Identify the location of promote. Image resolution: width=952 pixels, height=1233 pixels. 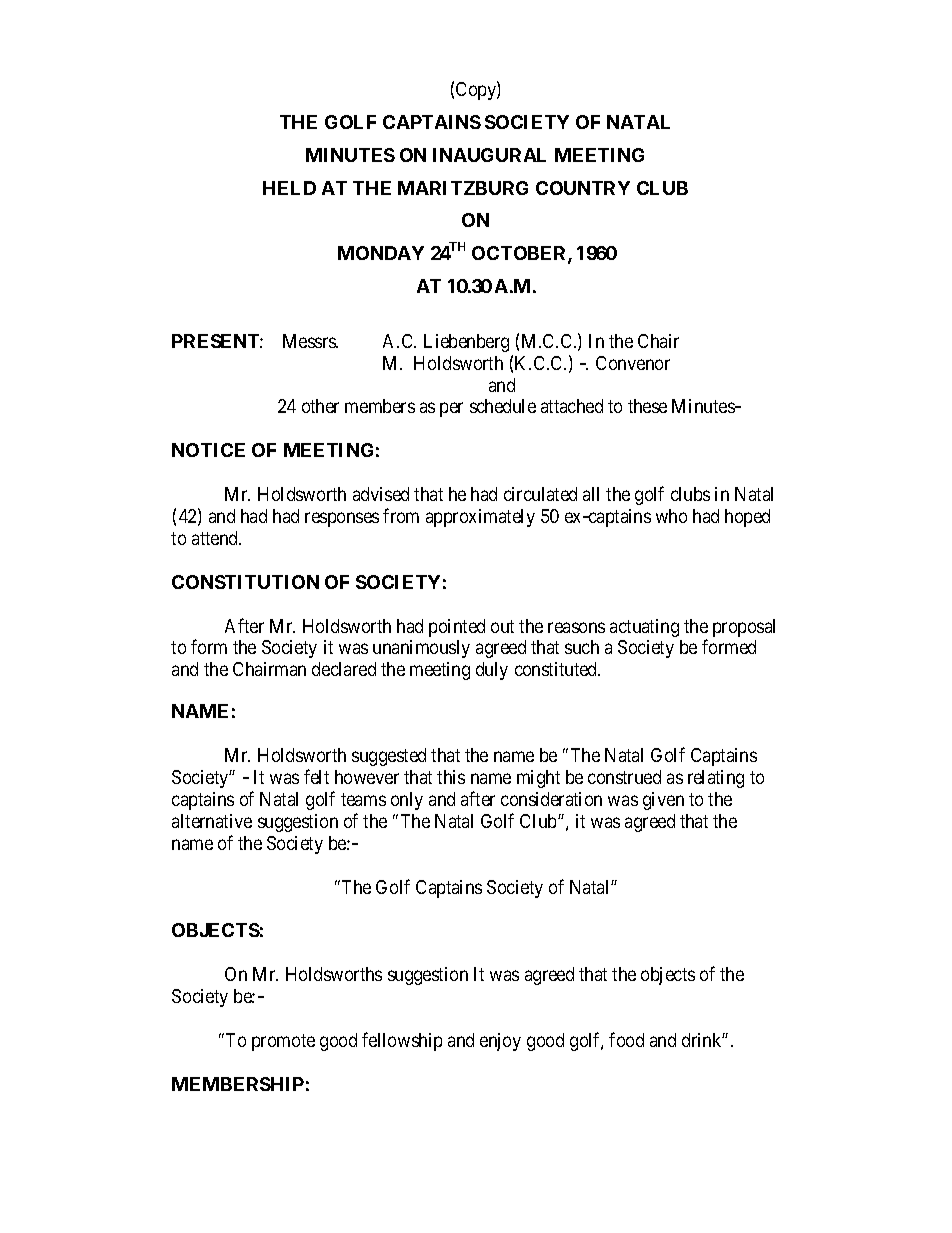
(283, 1042).
